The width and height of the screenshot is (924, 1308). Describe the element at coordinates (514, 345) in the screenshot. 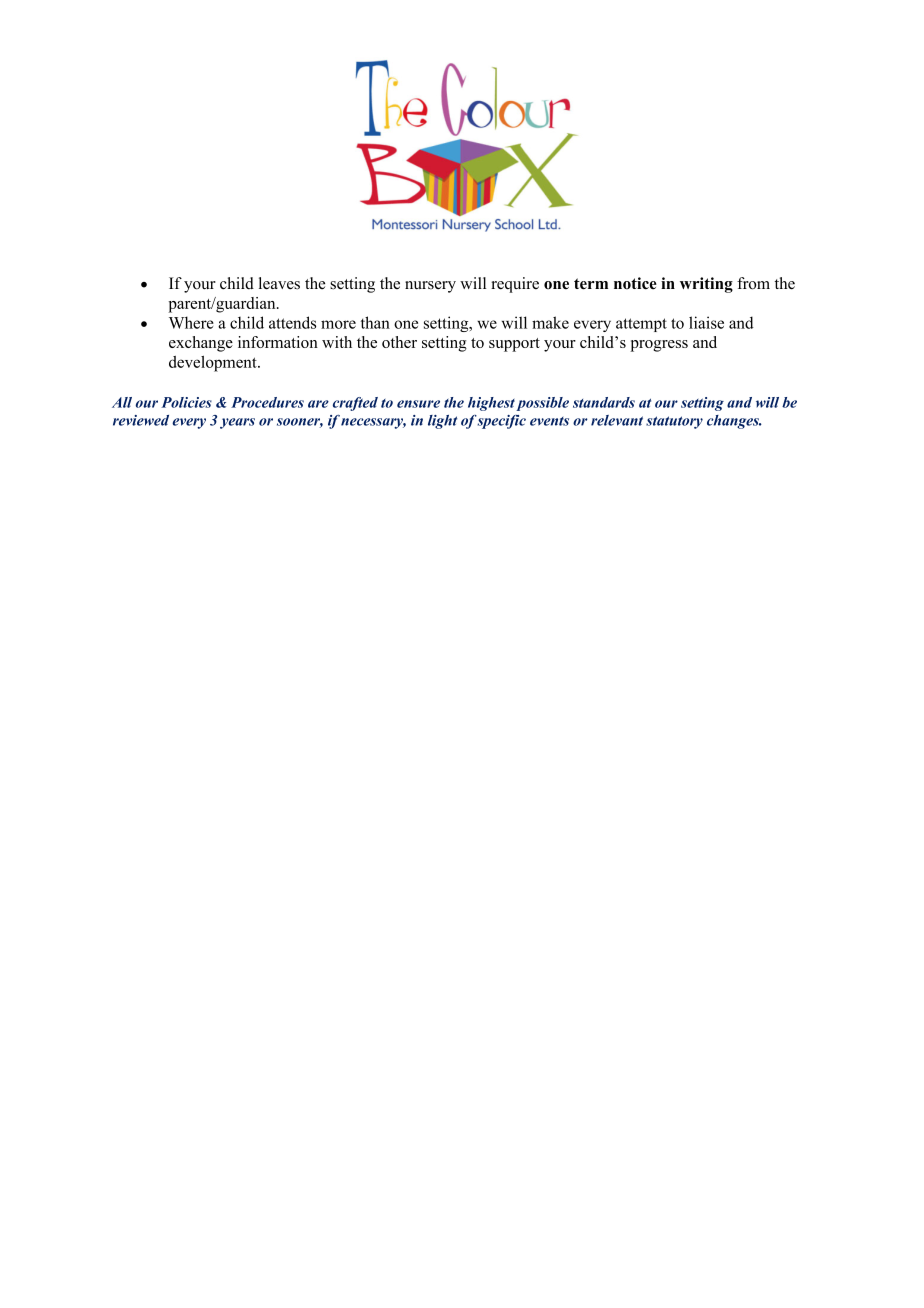

I see `support` at that location.
